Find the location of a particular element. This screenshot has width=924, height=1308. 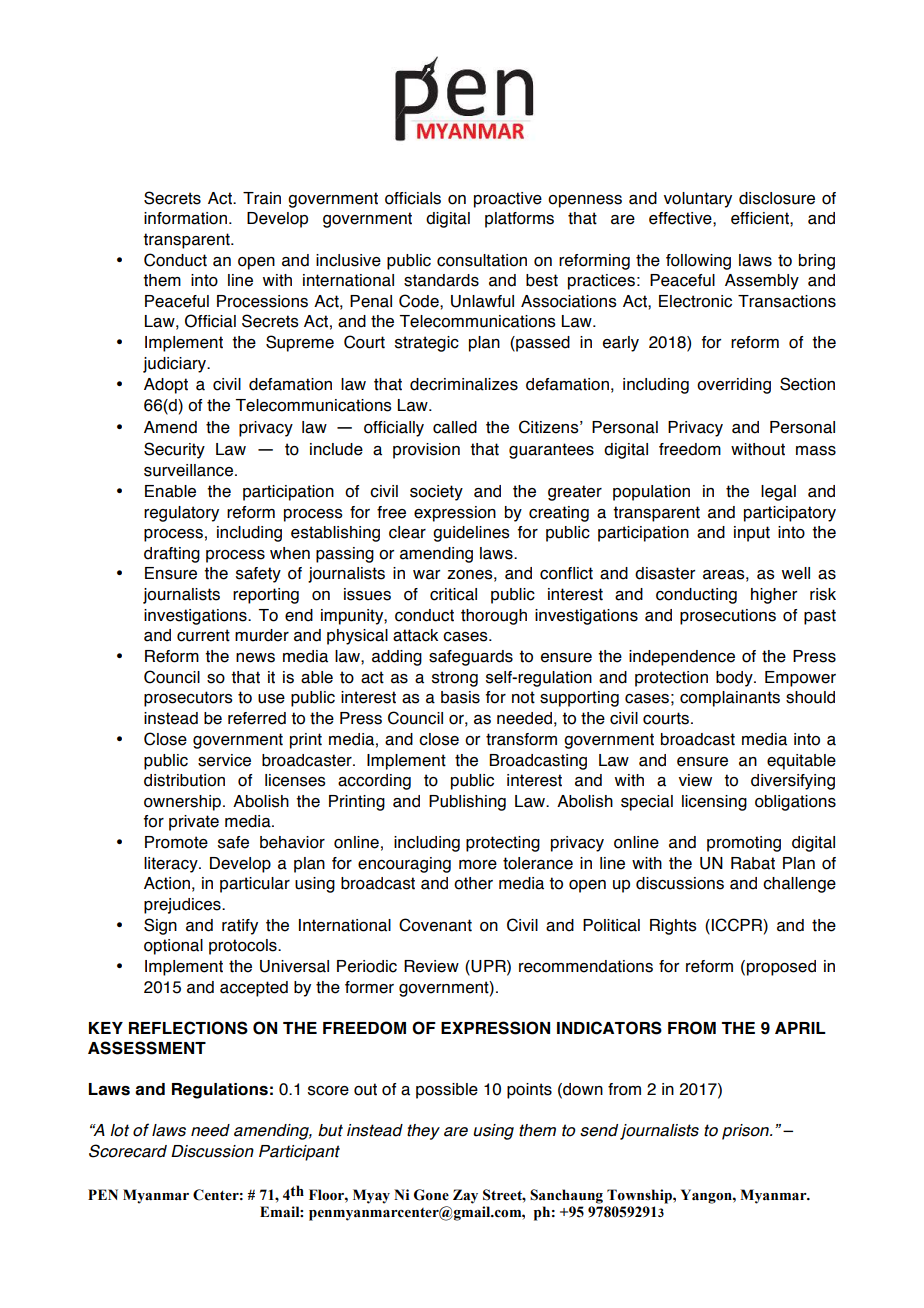

information is located at coordinates (185, 218).
